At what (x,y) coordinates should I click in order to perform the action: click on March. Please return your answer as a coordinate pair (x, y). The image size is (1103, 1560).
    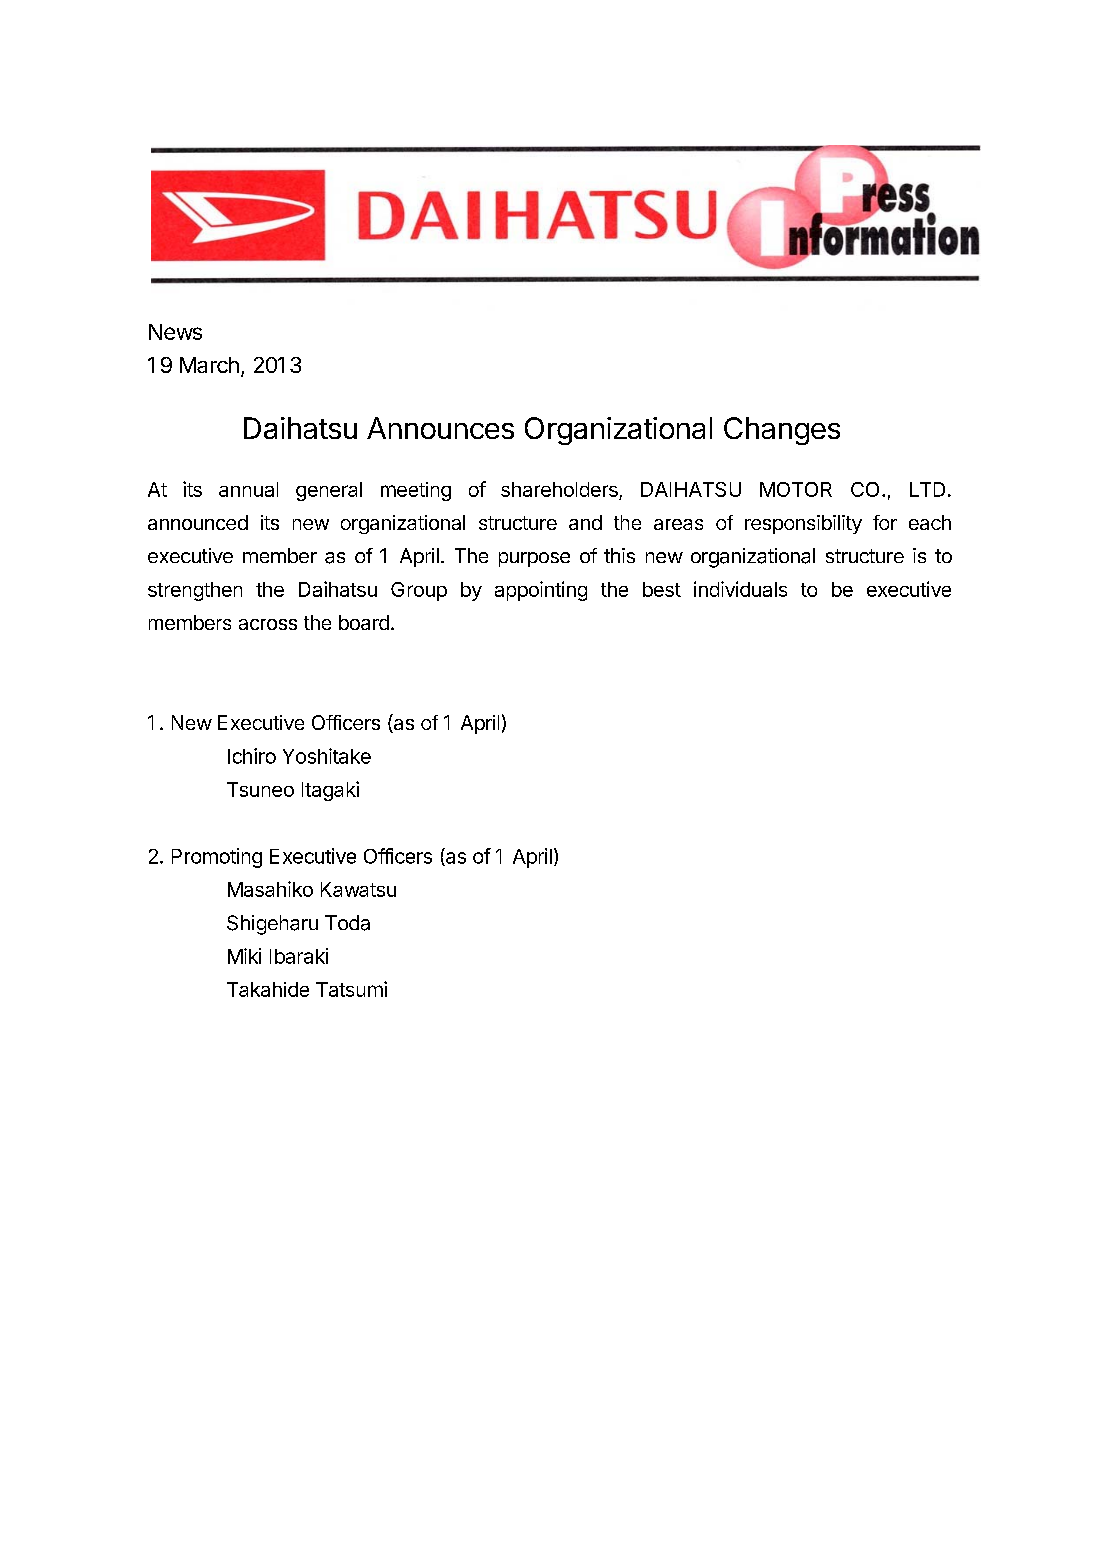
    Looking at the image, I should click on (209, 365).
